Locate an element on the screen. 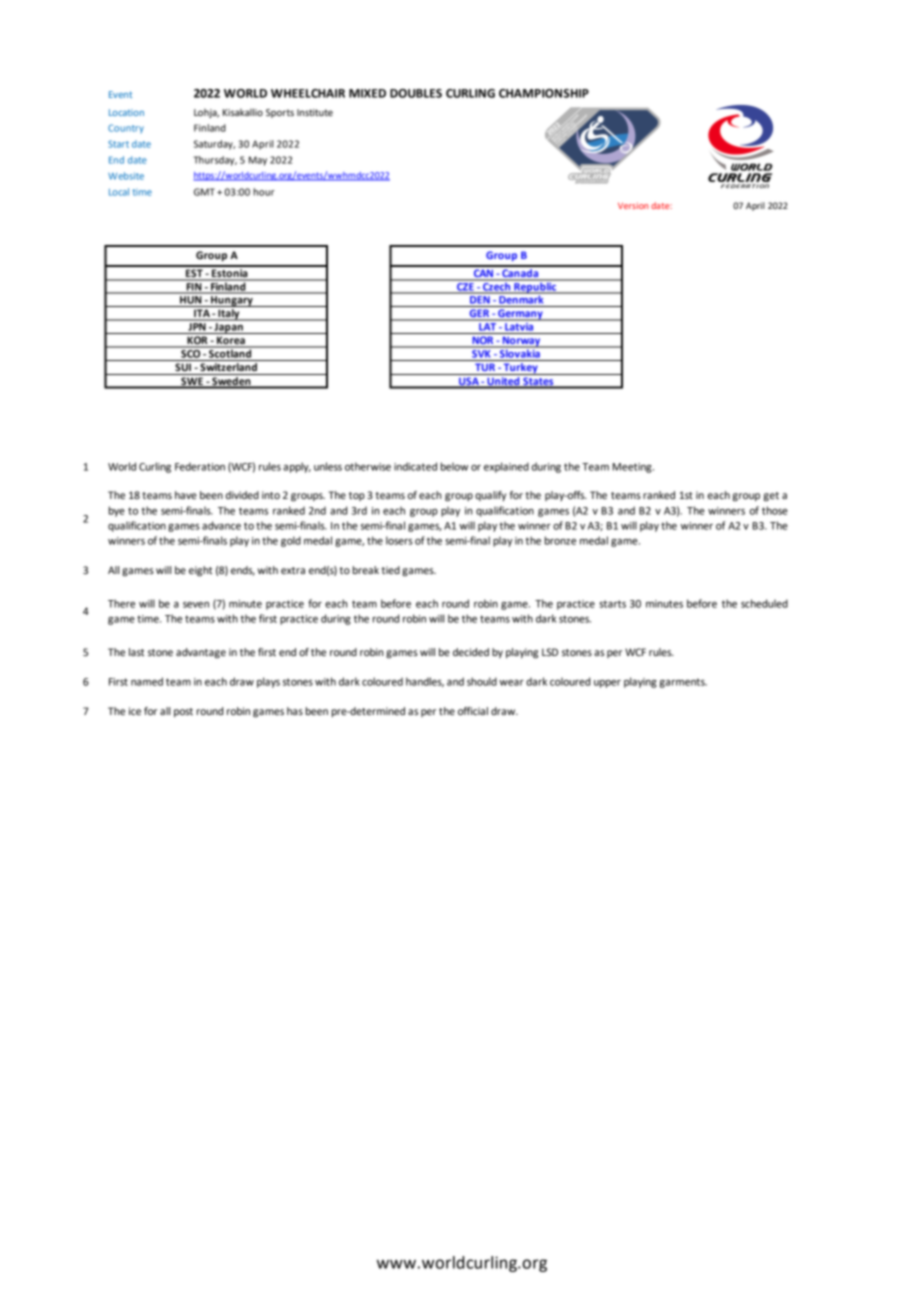 This screenshot has height=1308, width=924. have is located at coordinates (186, 495).
